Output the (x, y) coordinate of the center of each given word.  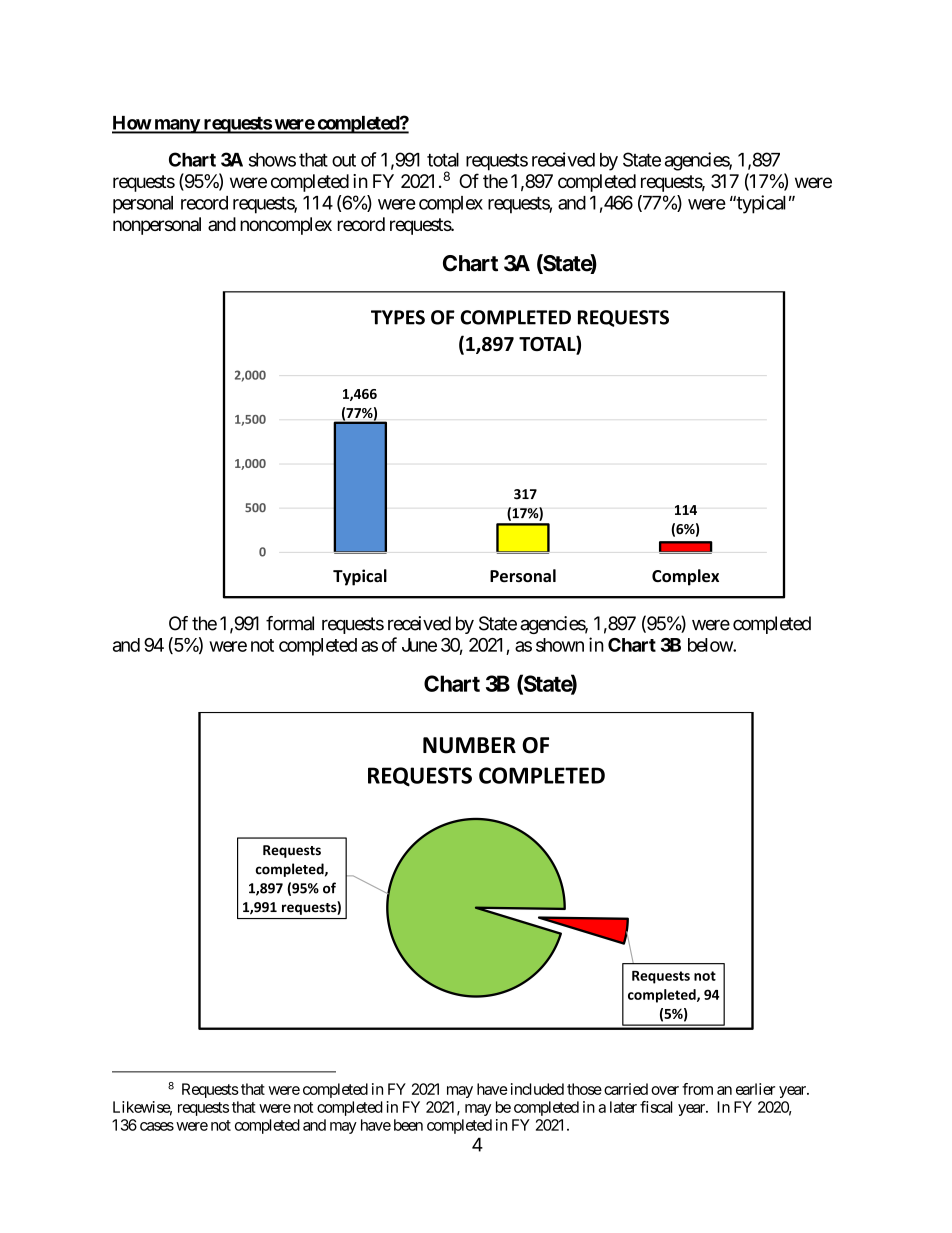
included (537, 1089)
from (697, 1089)
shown (560, 645)
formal (290, 623)
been (408, 1125)
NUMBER (469, 745)
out (344, 160)
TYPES (398, 317)
